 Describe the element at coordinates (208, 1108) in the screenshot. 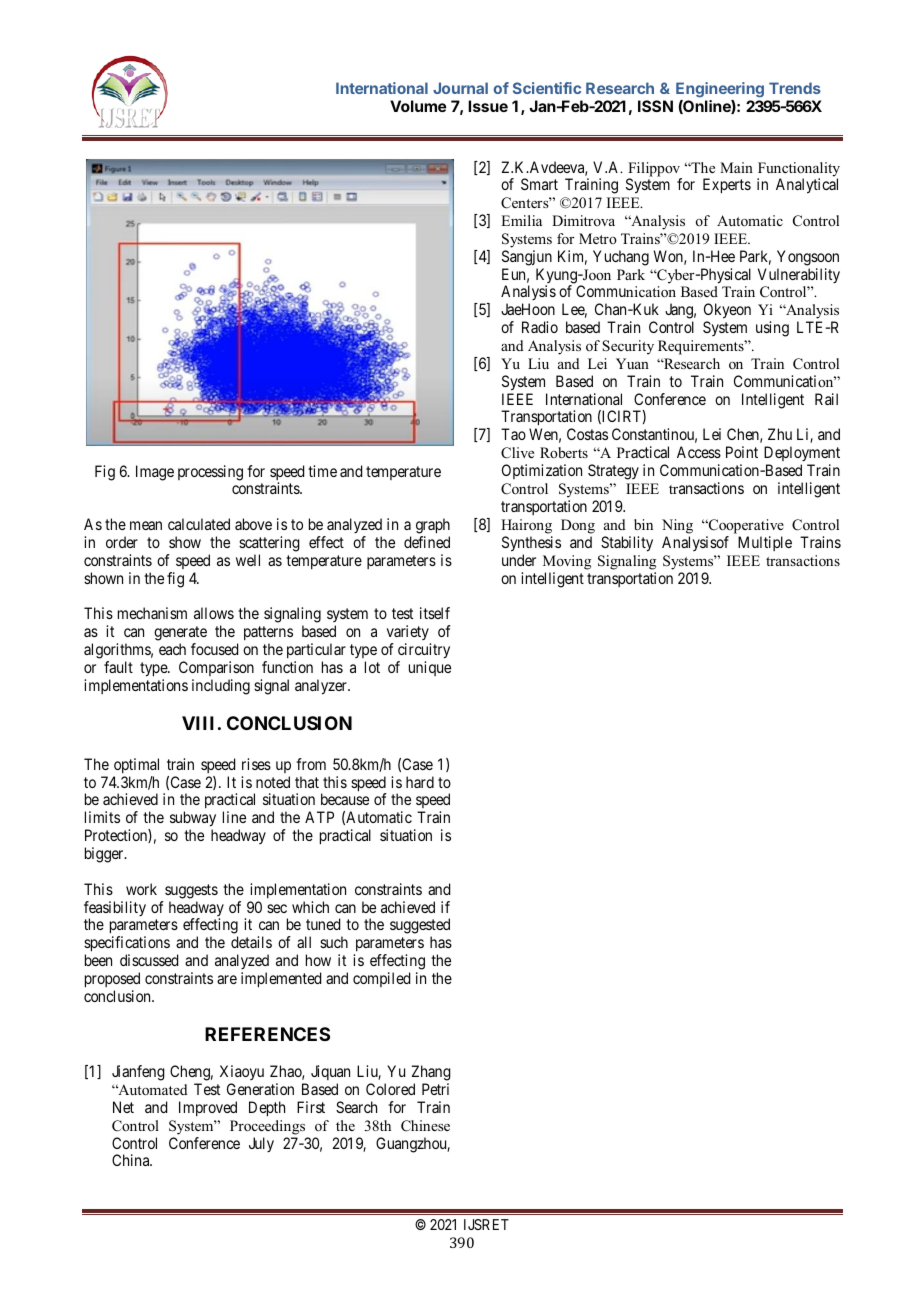

I see `Improved` at that location.
